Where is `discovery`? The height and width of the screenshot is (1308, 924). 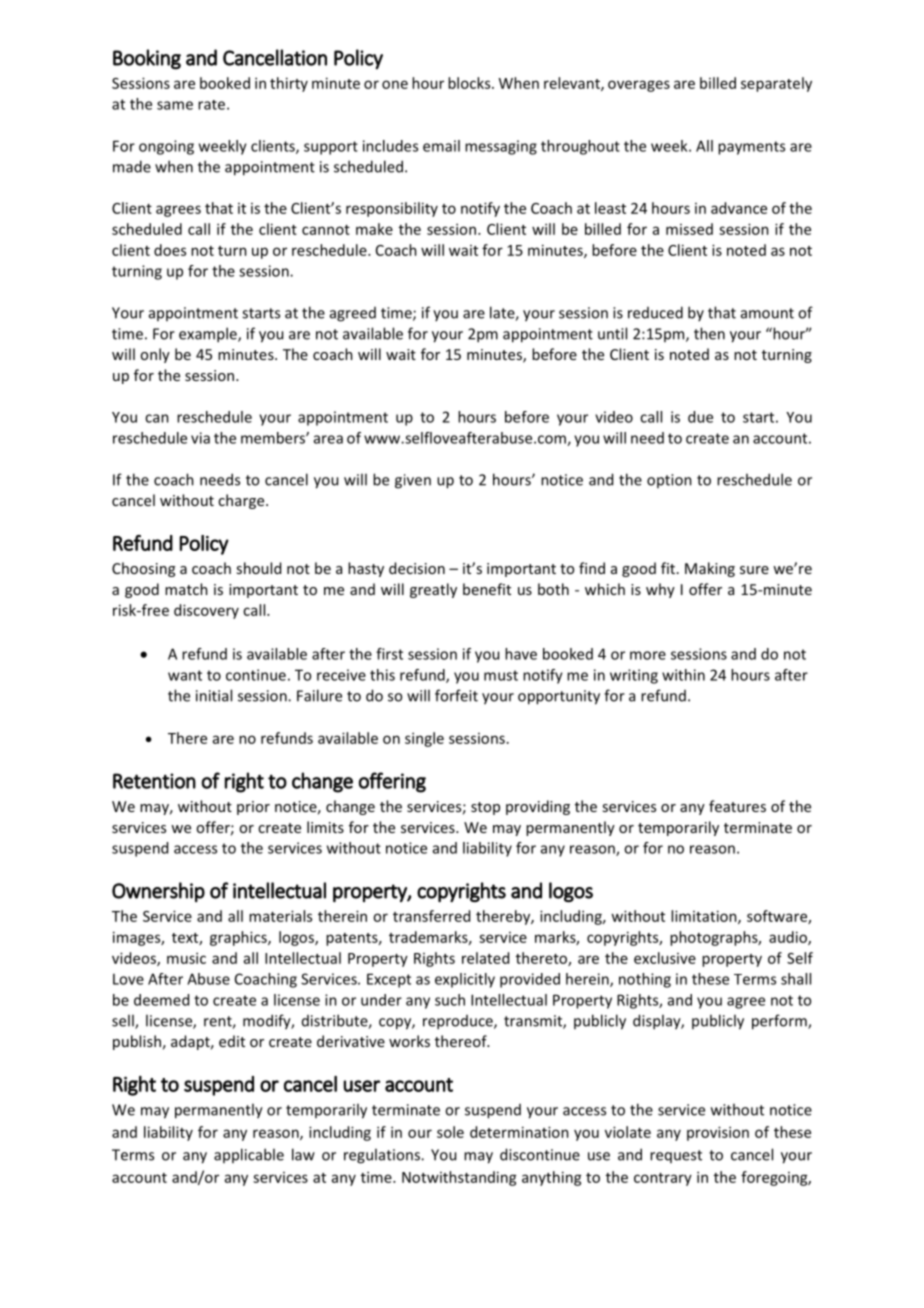
discovery is located at coordinates (206, 611).
